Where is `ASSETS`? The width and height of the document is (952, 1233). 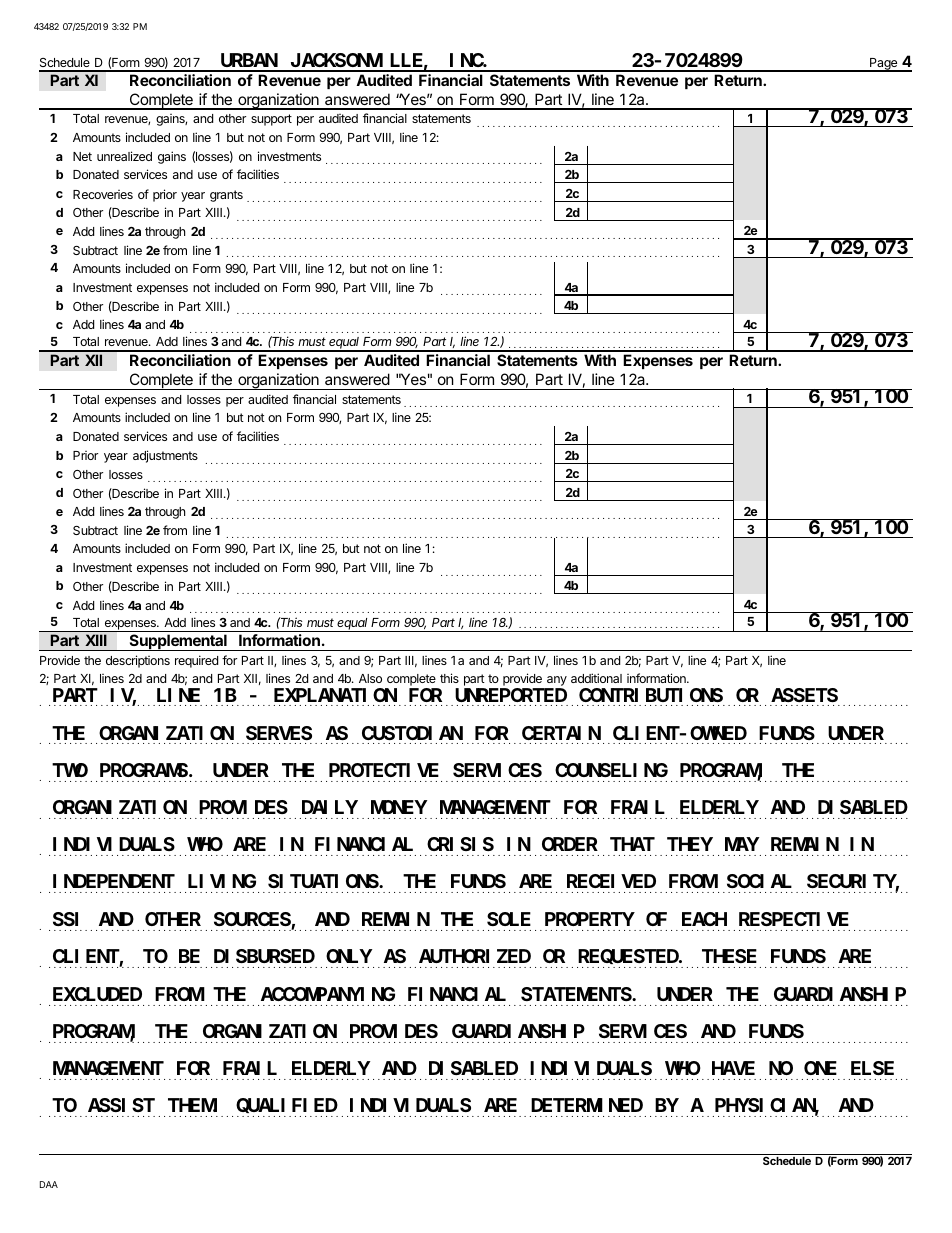
ASSETS is located at coordinates (804, 695).
